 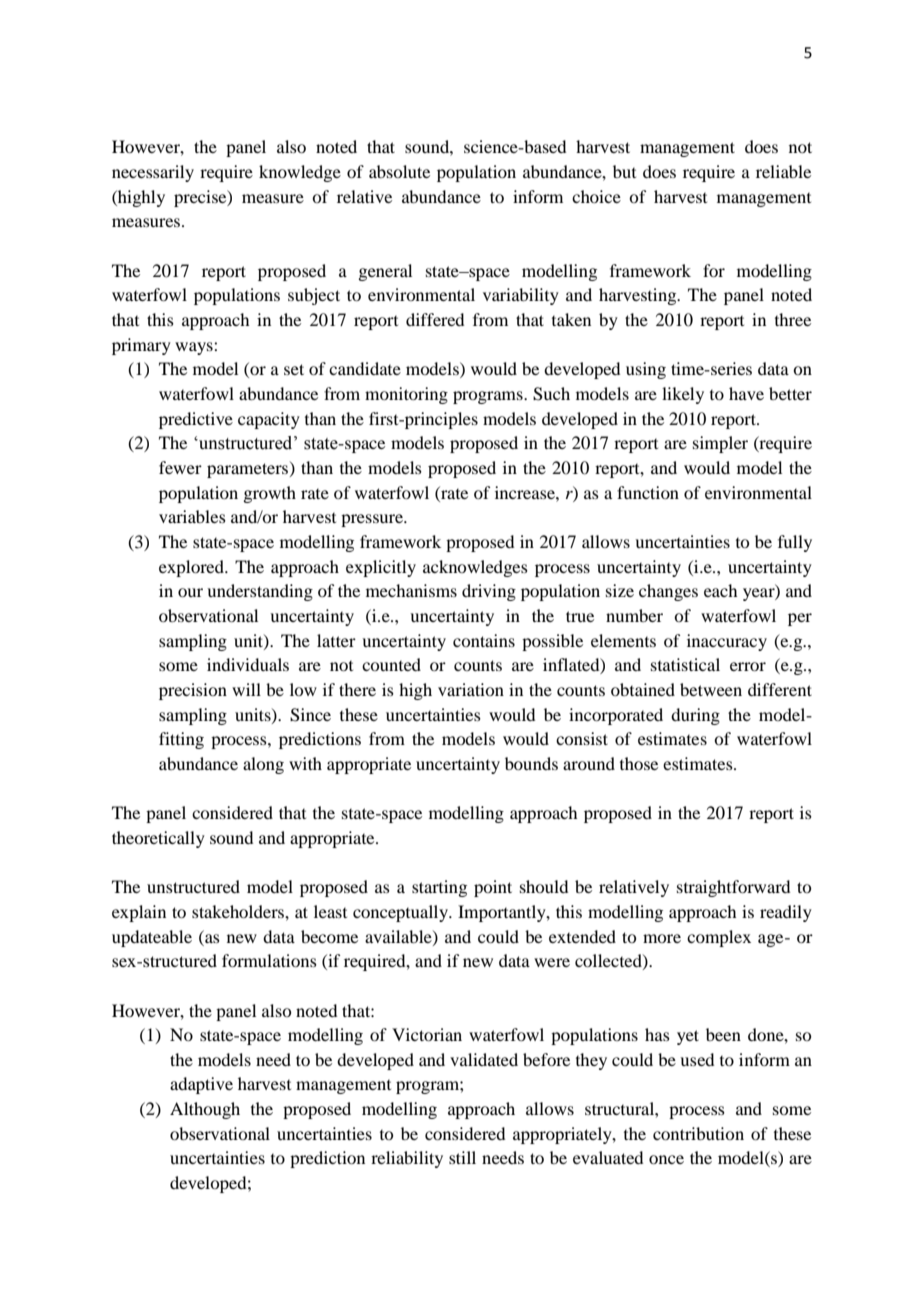 What do you see at coordinates (471, 689) in the image?
I see `variation` at bounding box center [471, 689].
